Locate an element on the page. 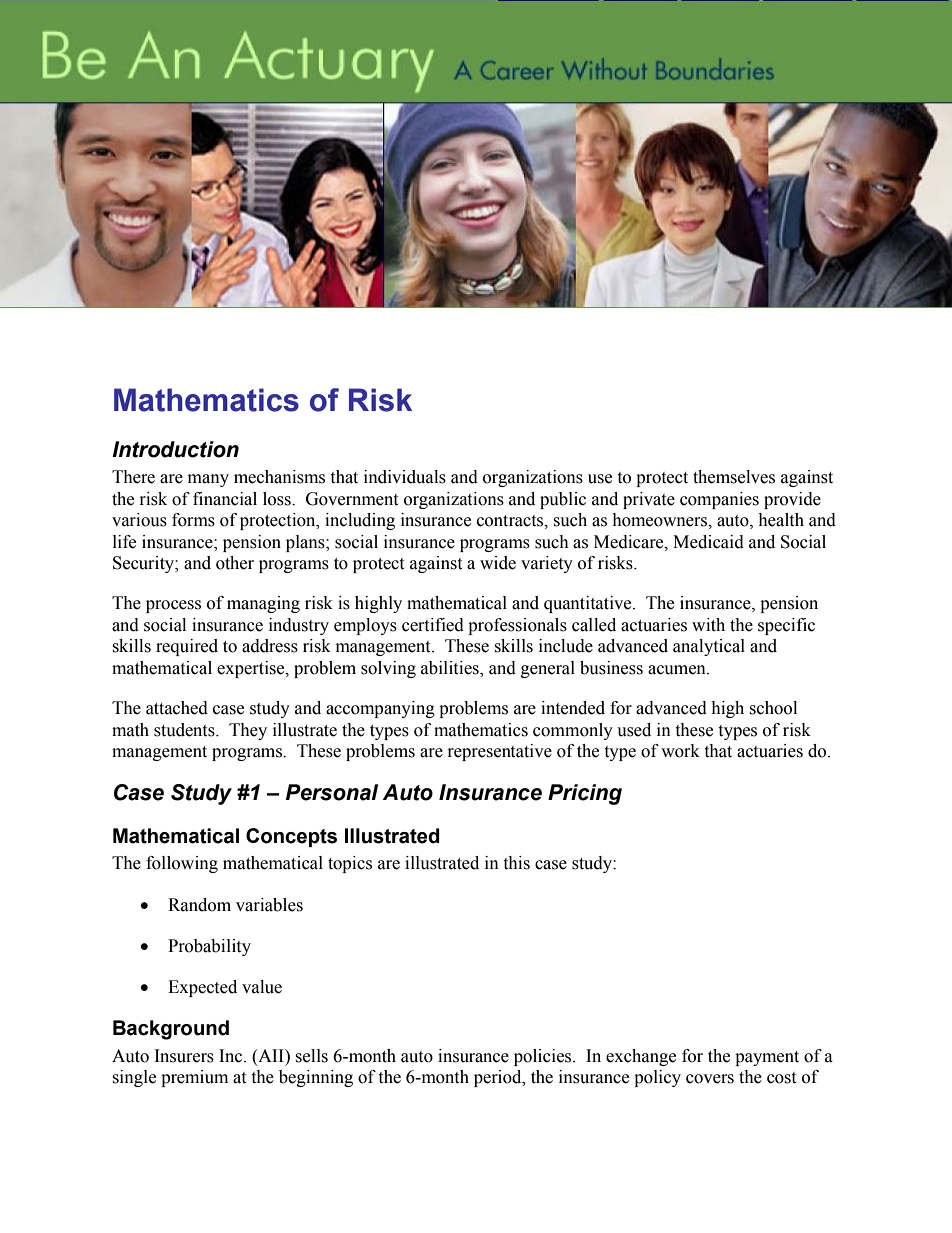 The width and height of the page is (952, 1233). required is located at coordinates (187, 647).
